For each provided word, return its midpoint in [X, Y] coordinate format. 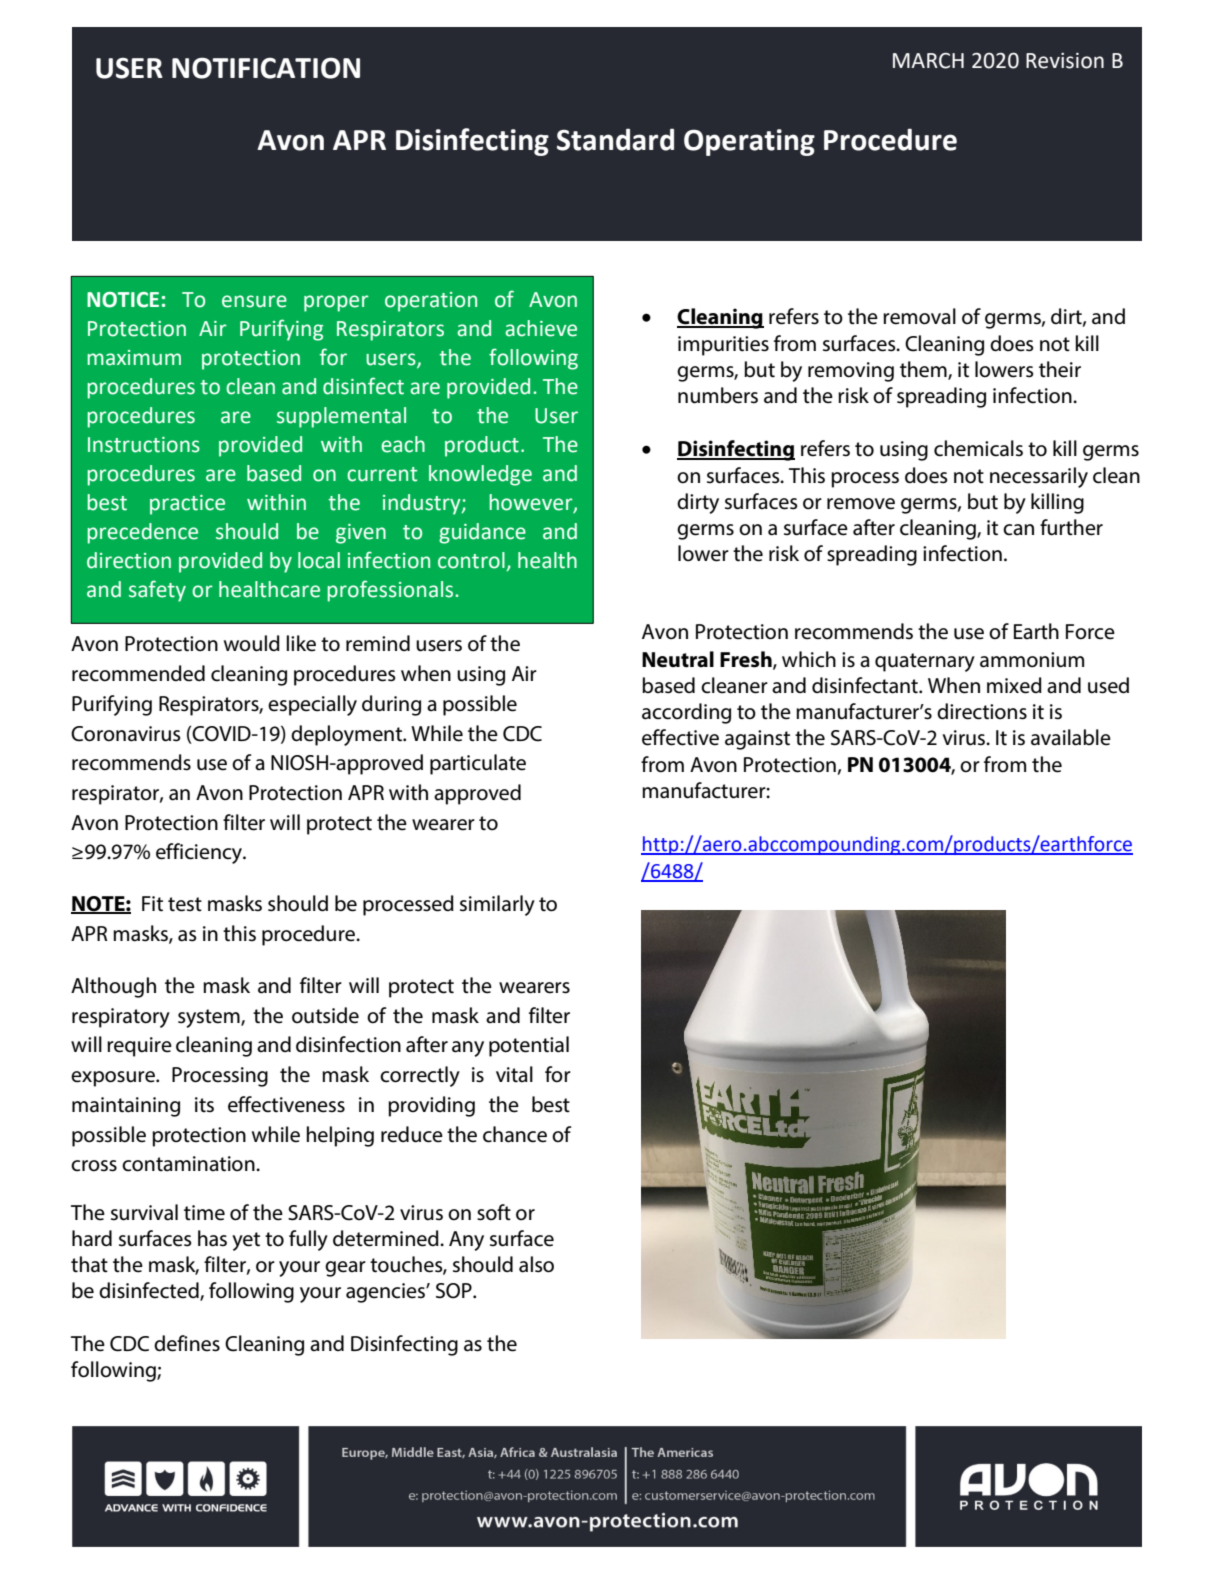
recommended [138, 673]
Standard [615, 139]
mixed [1014, 685]
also [536, 1264]
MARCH [928, 61]
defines [187, 1343]
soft [494, 1212]
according [686, 713]
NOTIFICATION [266, 68]
